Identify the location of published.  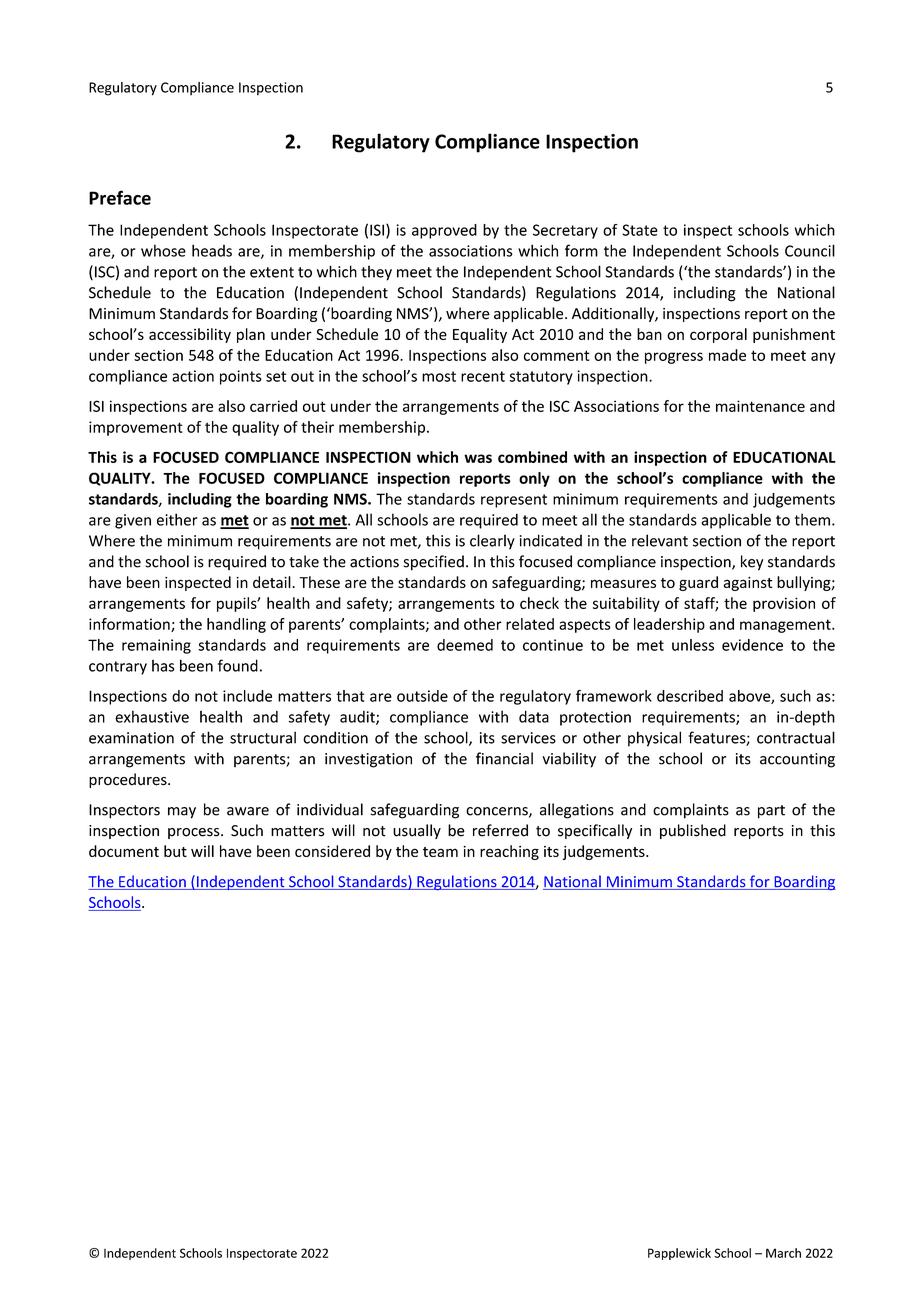
(693, 831).
